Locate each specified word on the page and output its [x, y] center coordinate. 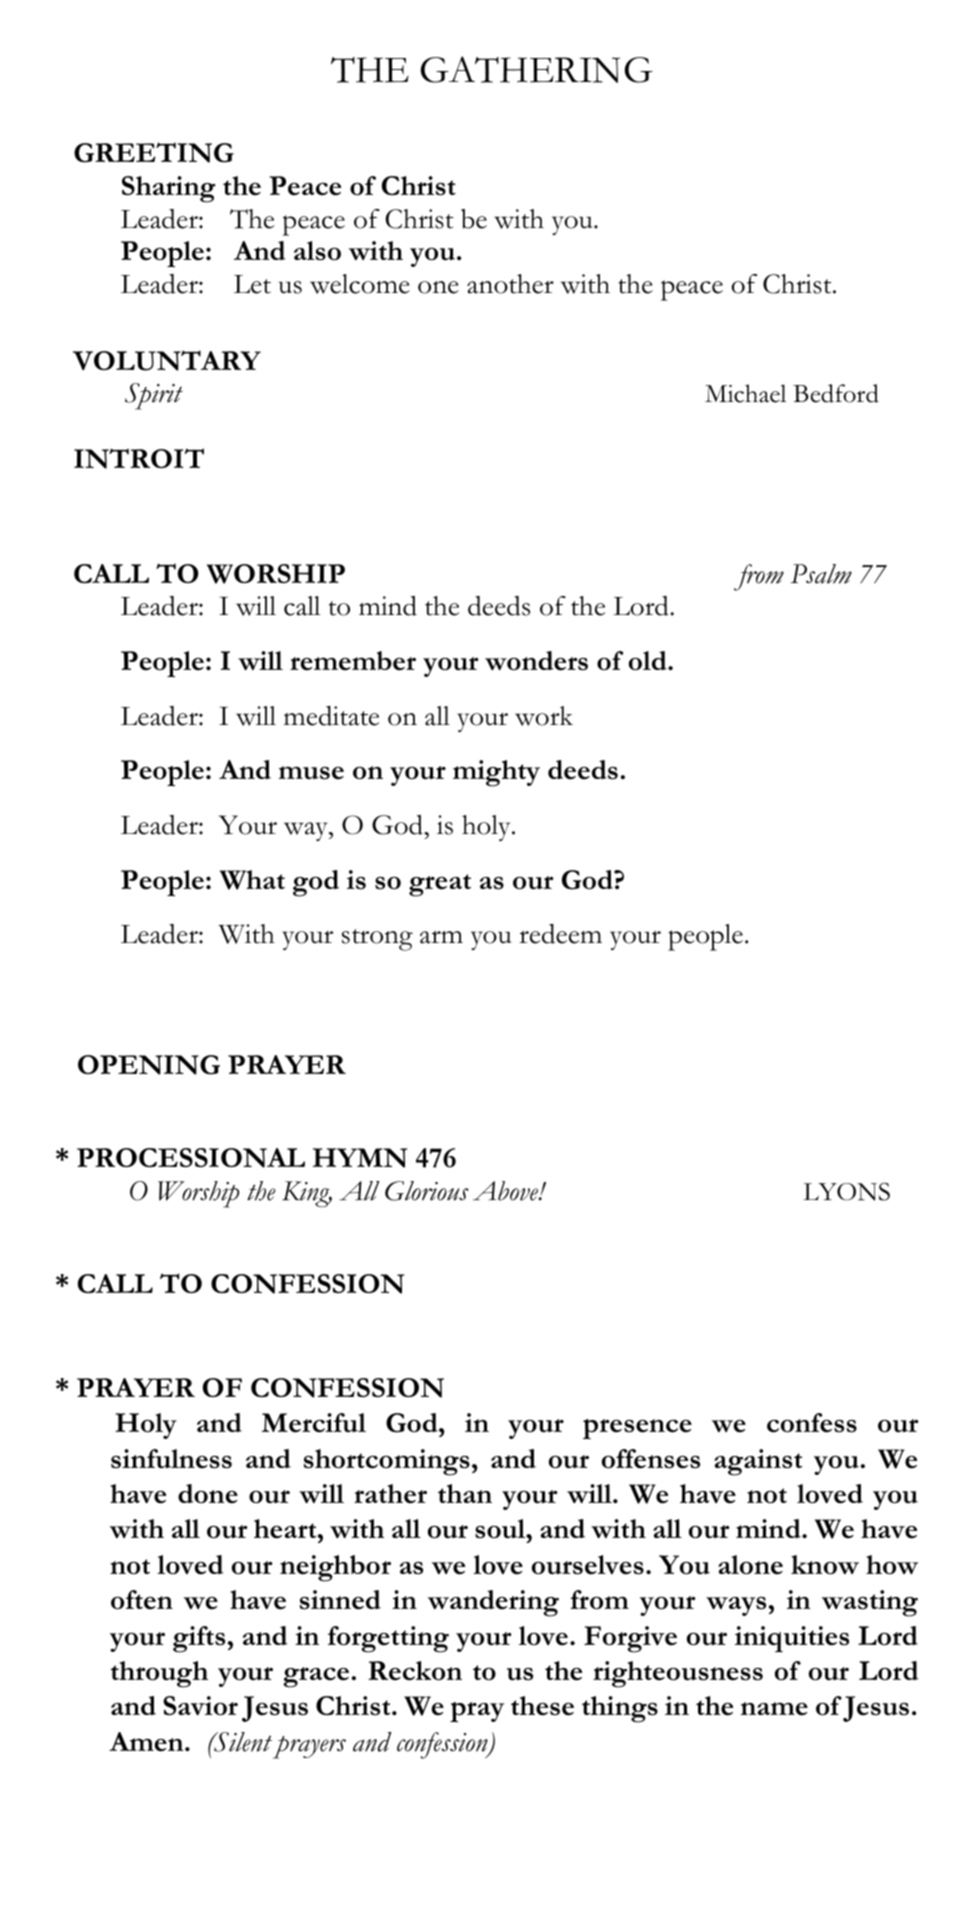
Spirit [154, 396]
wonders [536, 661]
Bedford [836, 393]
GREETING [154, 152]
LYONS [847, 1191]
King [307, 1194]
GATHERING [537, 69]
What [252, 880]
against [758, 1462]
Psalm [821, 574]
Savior [200, 1706]
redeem [560, 934]
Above [506, 1191]
